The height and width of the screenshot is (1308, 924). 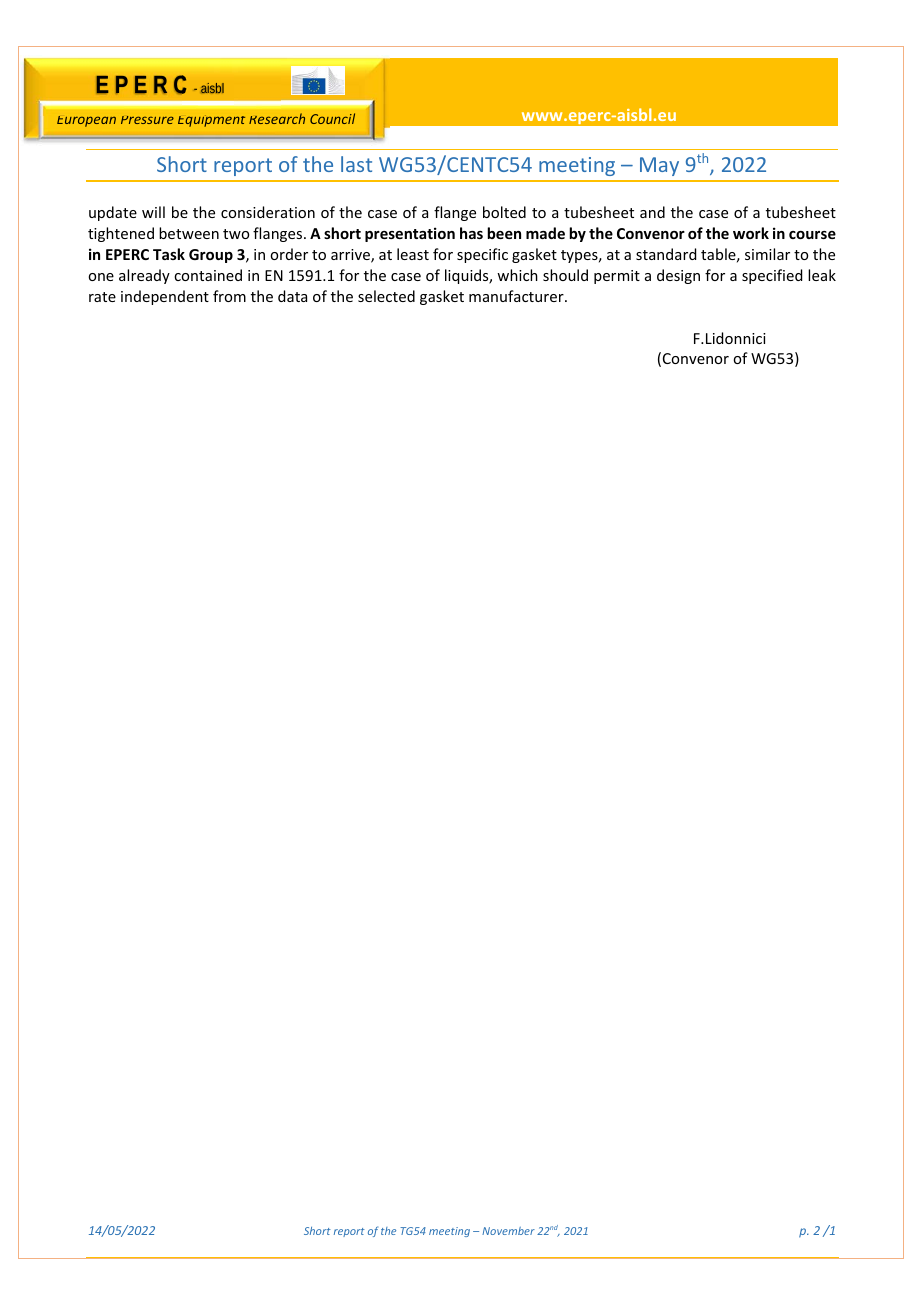 I want to click on Pressure, so click(x=147, y=120).
